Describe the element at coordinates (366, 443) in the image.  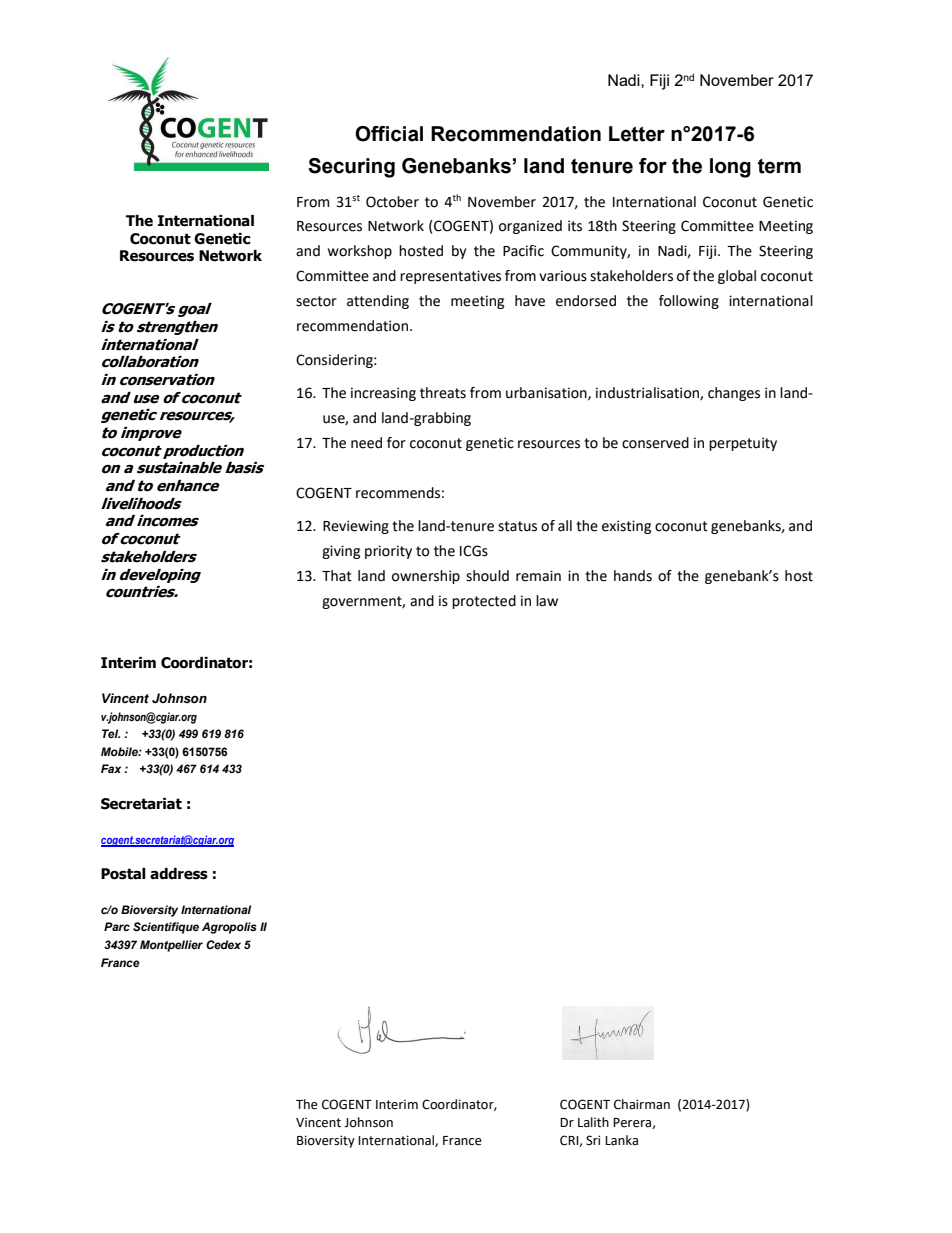
I see `need` at that location.
